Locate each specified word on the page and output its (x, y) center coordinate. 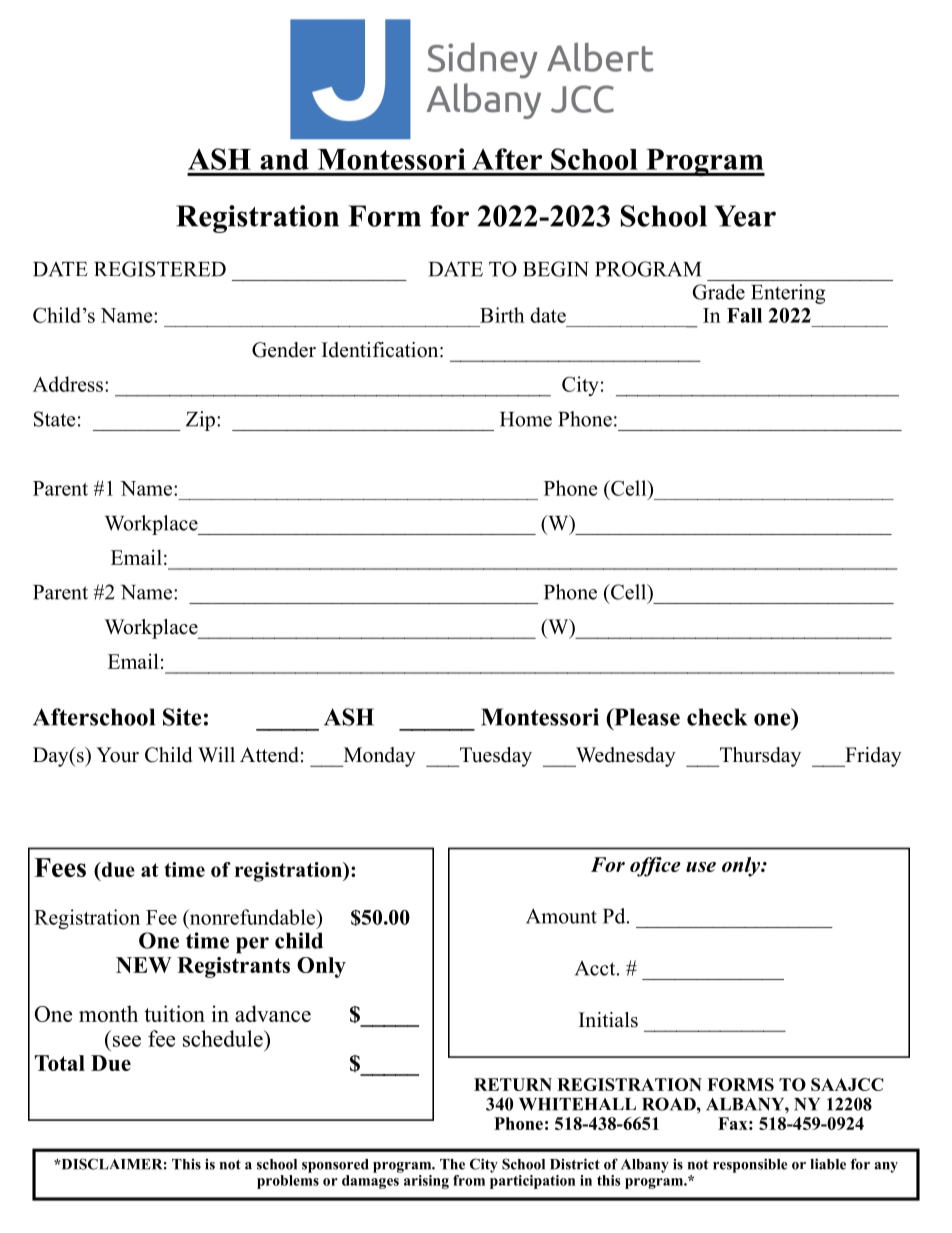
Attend (269, 755)
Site (182, 717)
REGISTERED (160, 269)
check (717, 717)
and (284, 159)
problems (288, 1182)
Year (745, 216)
